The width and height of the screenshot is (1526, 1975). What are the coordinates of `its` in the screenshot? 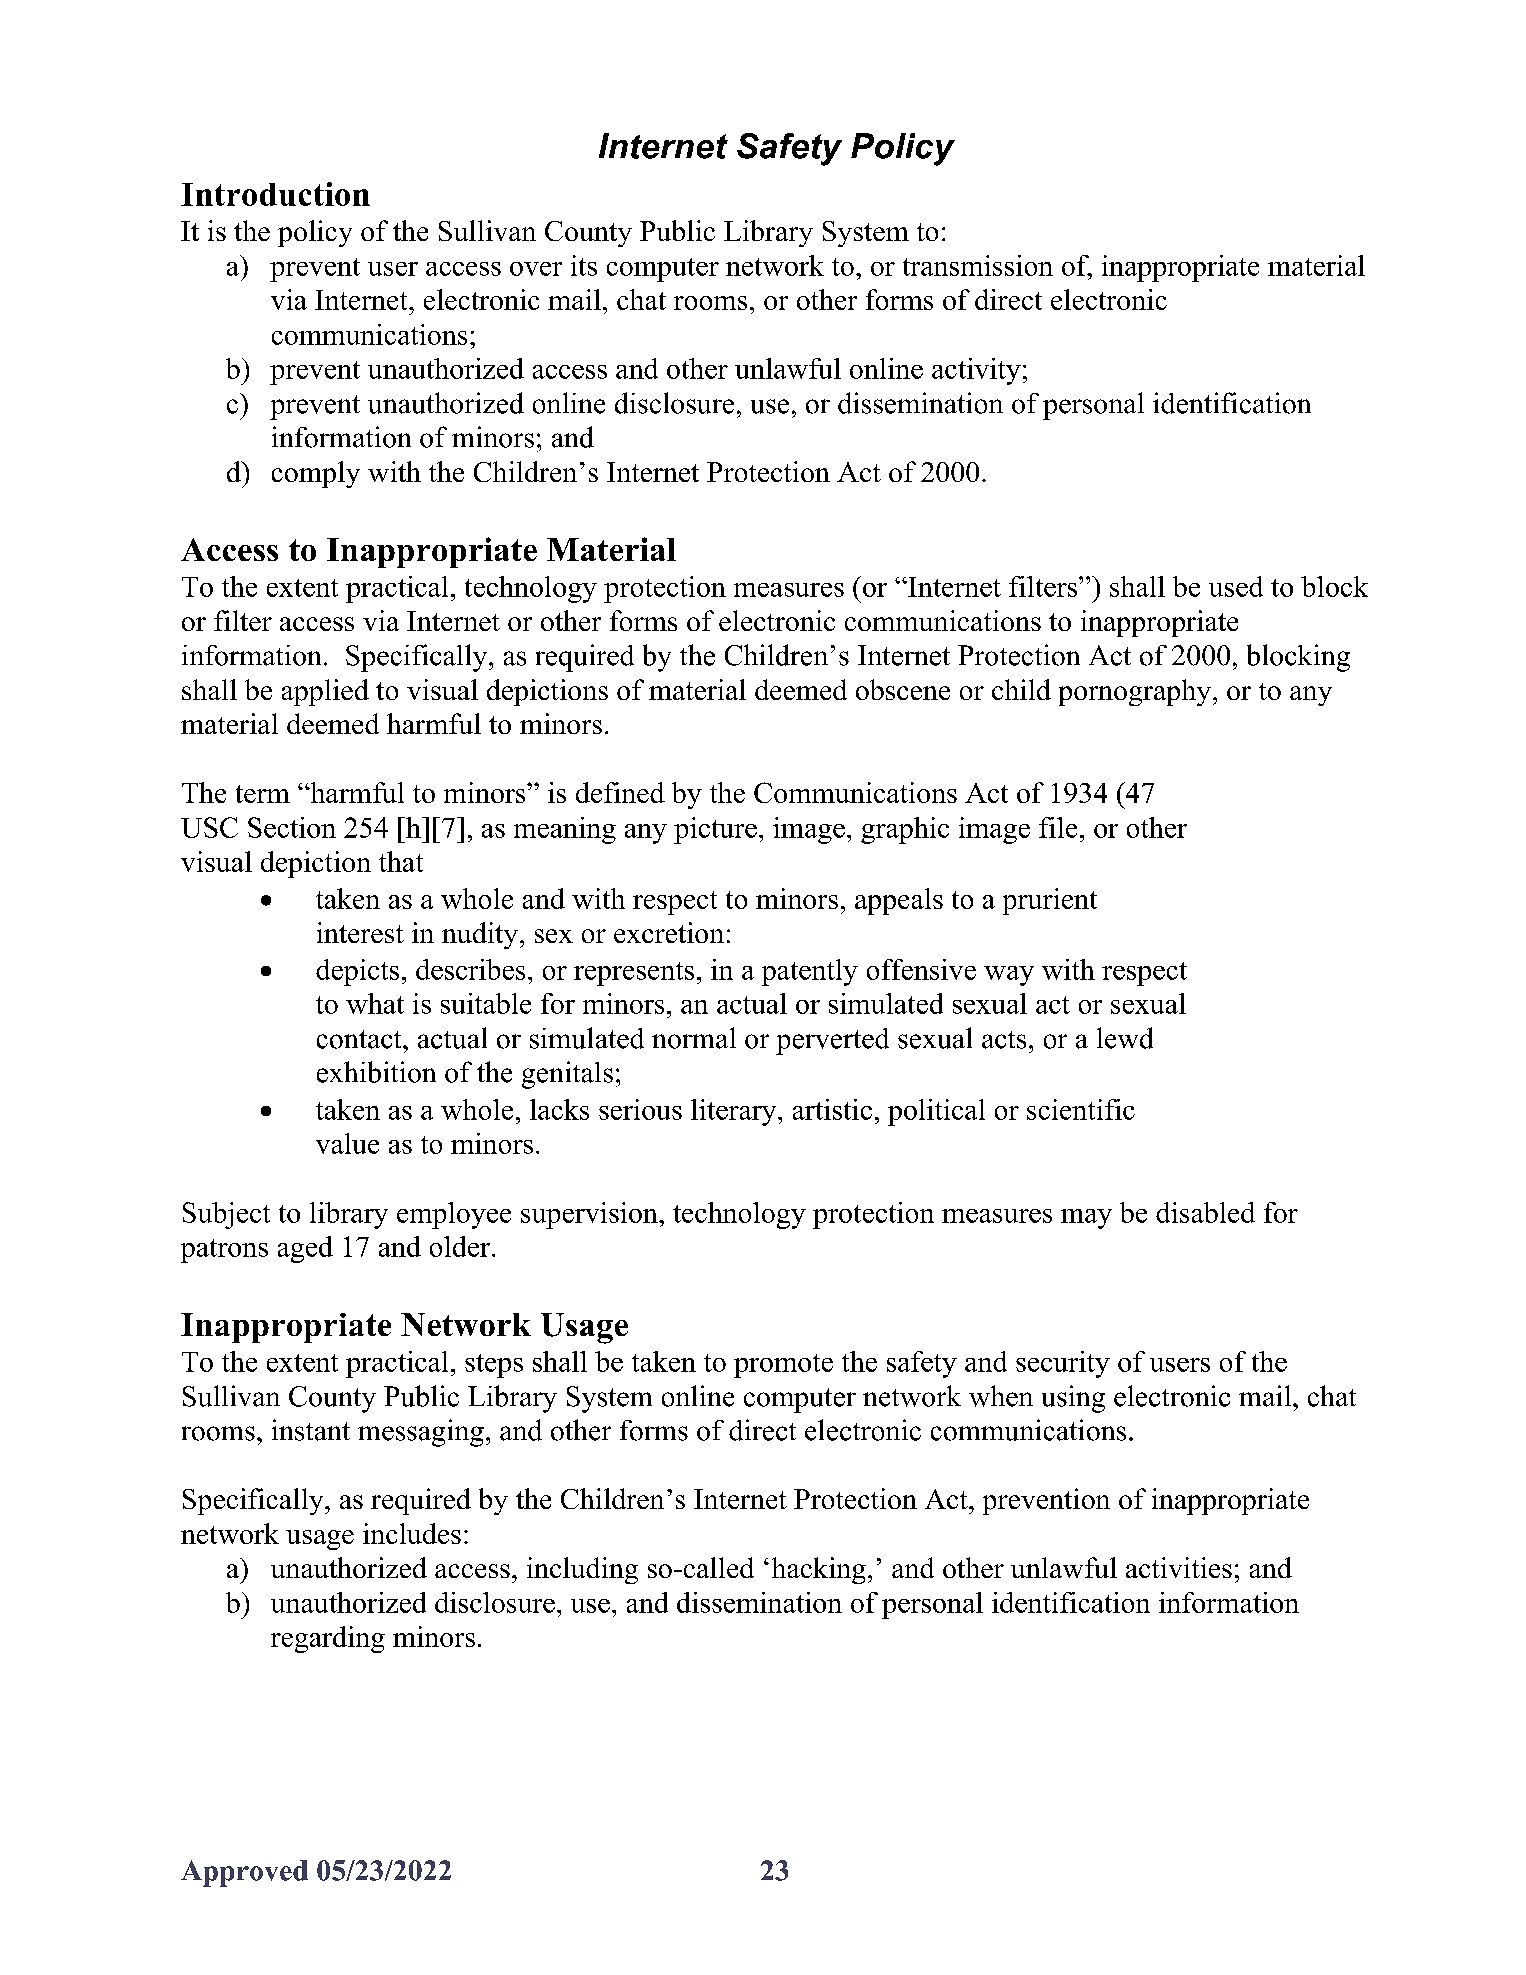 It's located at (584, 265).
